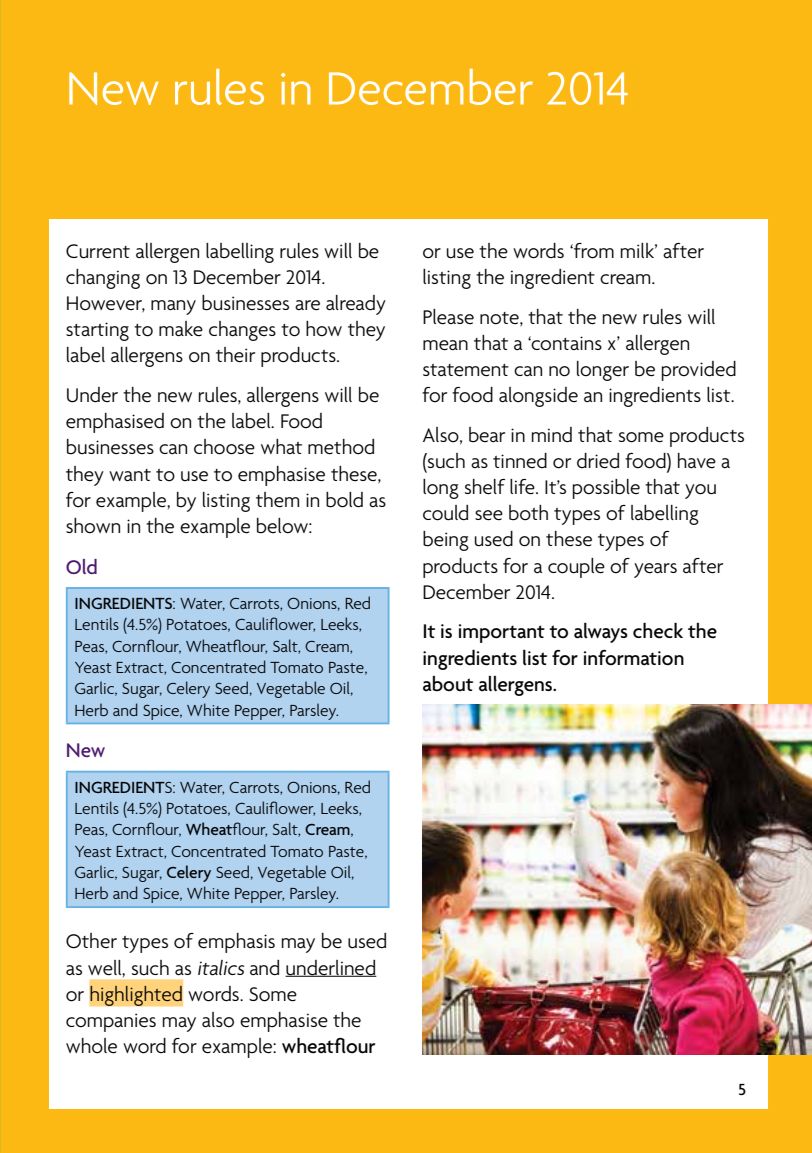 The image size is (812, 1153). What do you see at coordinates (91, 1046) in the image?
I see `whole` at bounding box center [91, 1046].
